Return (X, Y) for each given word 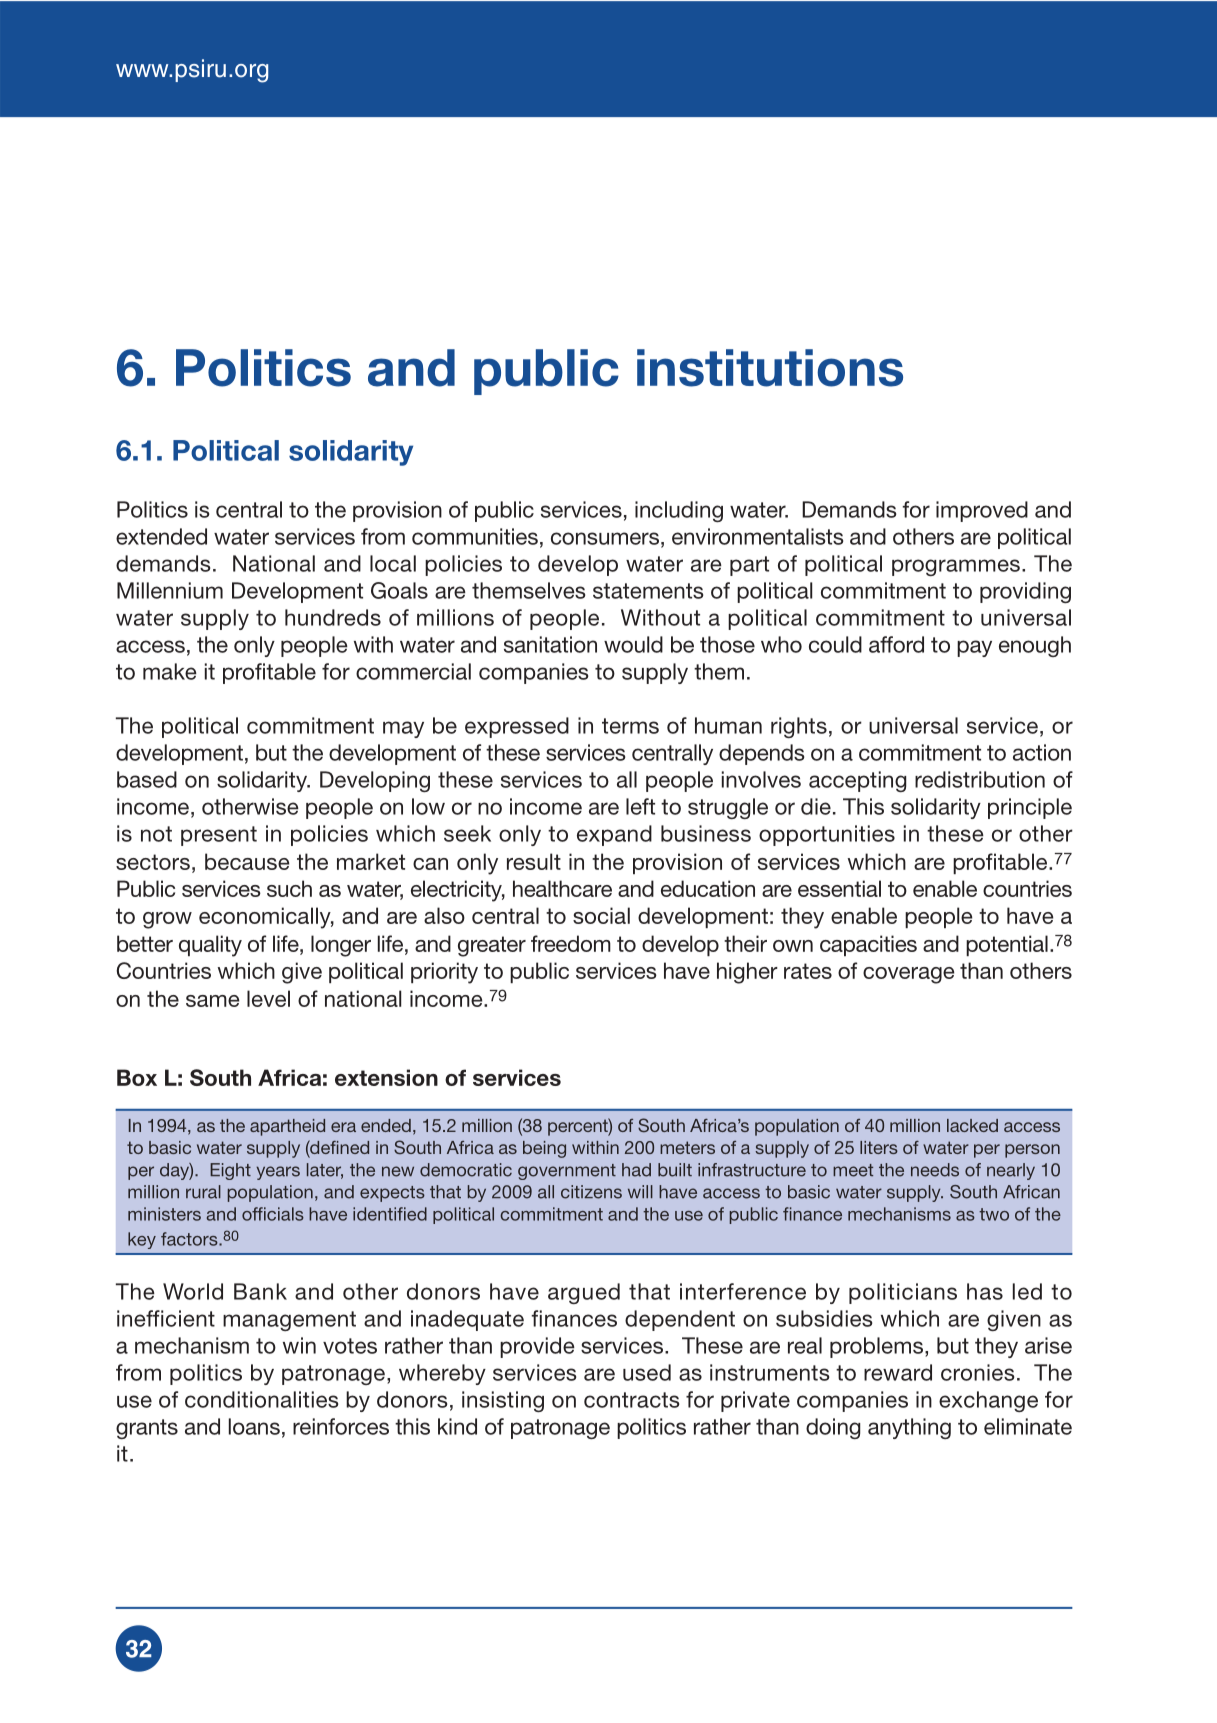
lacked (972, 1125)
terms (630, 726)
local (393, 563)
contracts (632, 1400)
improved (982, 511)
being (544, 1149)
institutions (770, 368)
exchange (988, 1401)
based (147, 779)
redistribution (980, 779)
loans (254, 1426)
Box (137, 1077)
